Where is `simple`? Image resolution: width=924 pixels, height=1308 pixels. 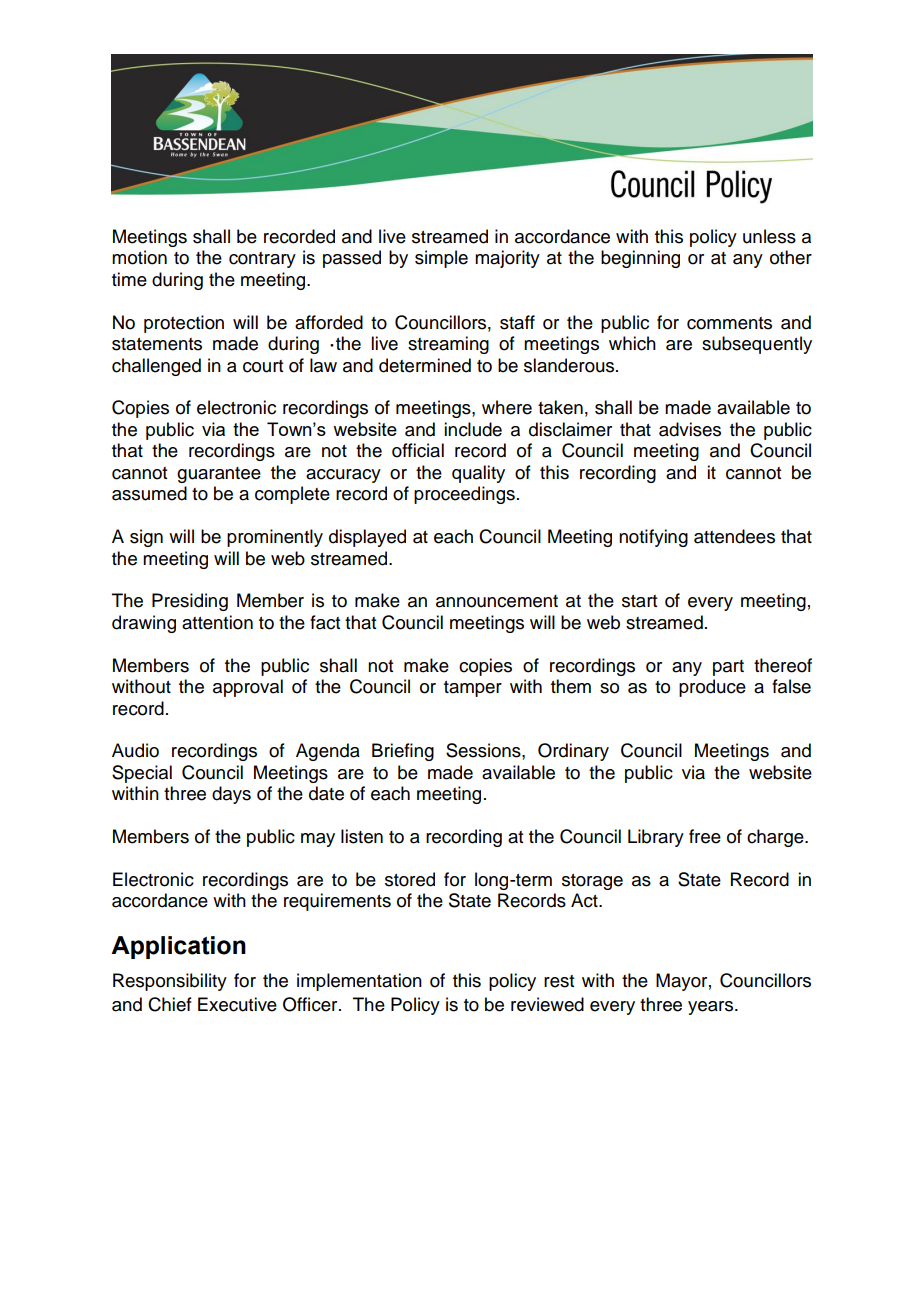
simple is located at coordinates (441, 259).
